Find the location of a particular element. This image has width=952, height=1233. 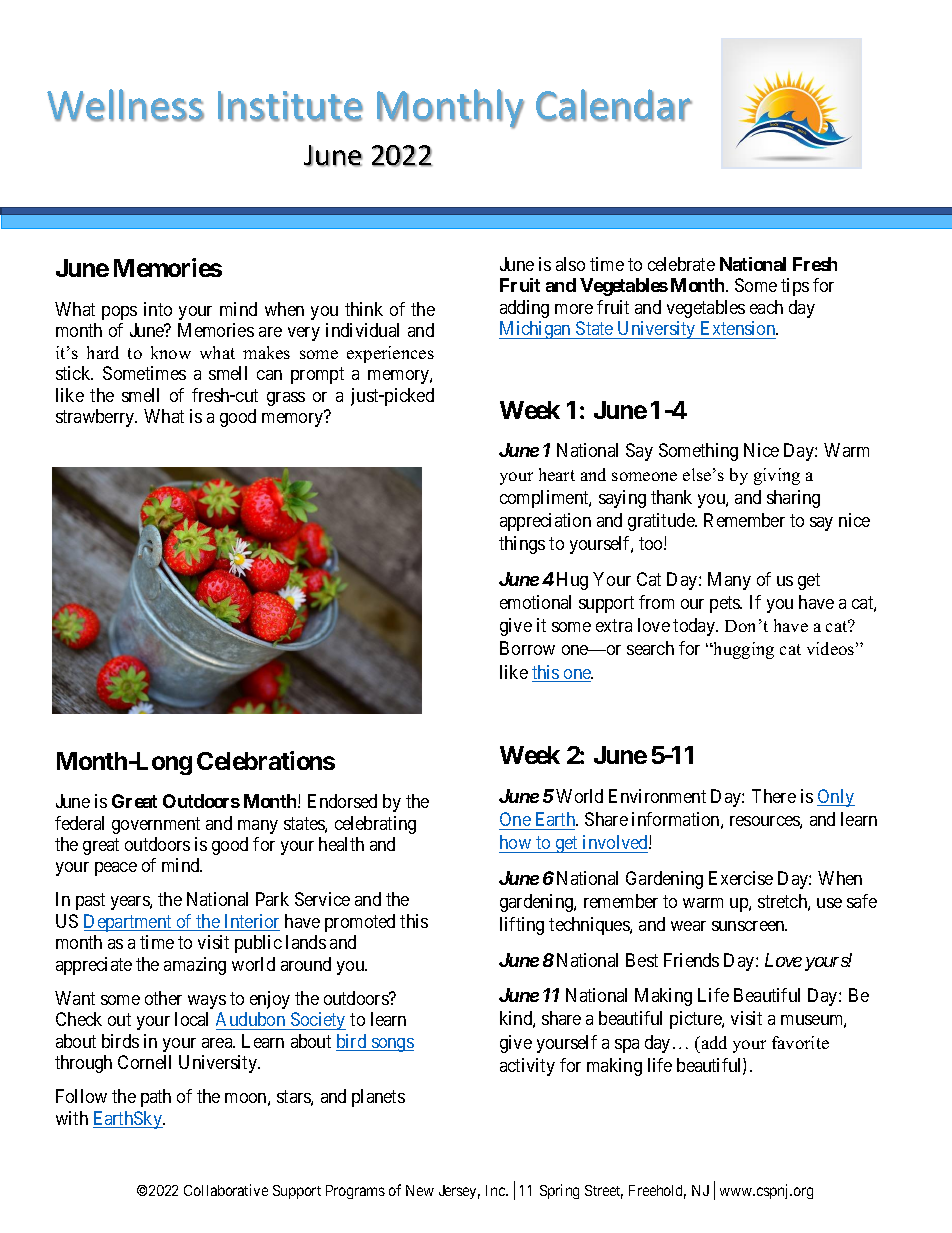

Jersey is located at coordinates (459, 1192).
